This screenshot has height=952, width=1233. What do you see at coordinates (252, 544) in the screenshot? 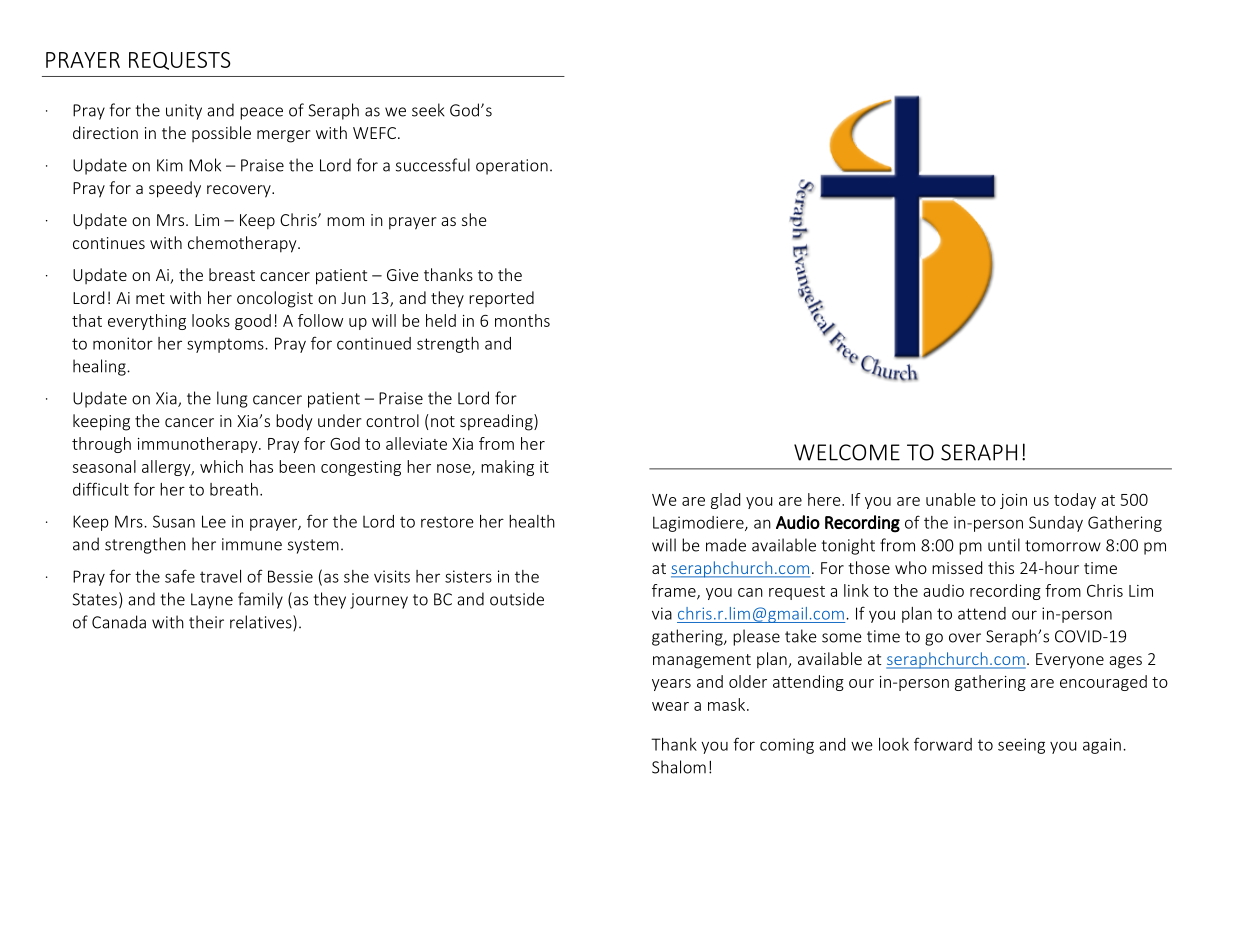
I see `immune` at bounding box center [252, 544].
